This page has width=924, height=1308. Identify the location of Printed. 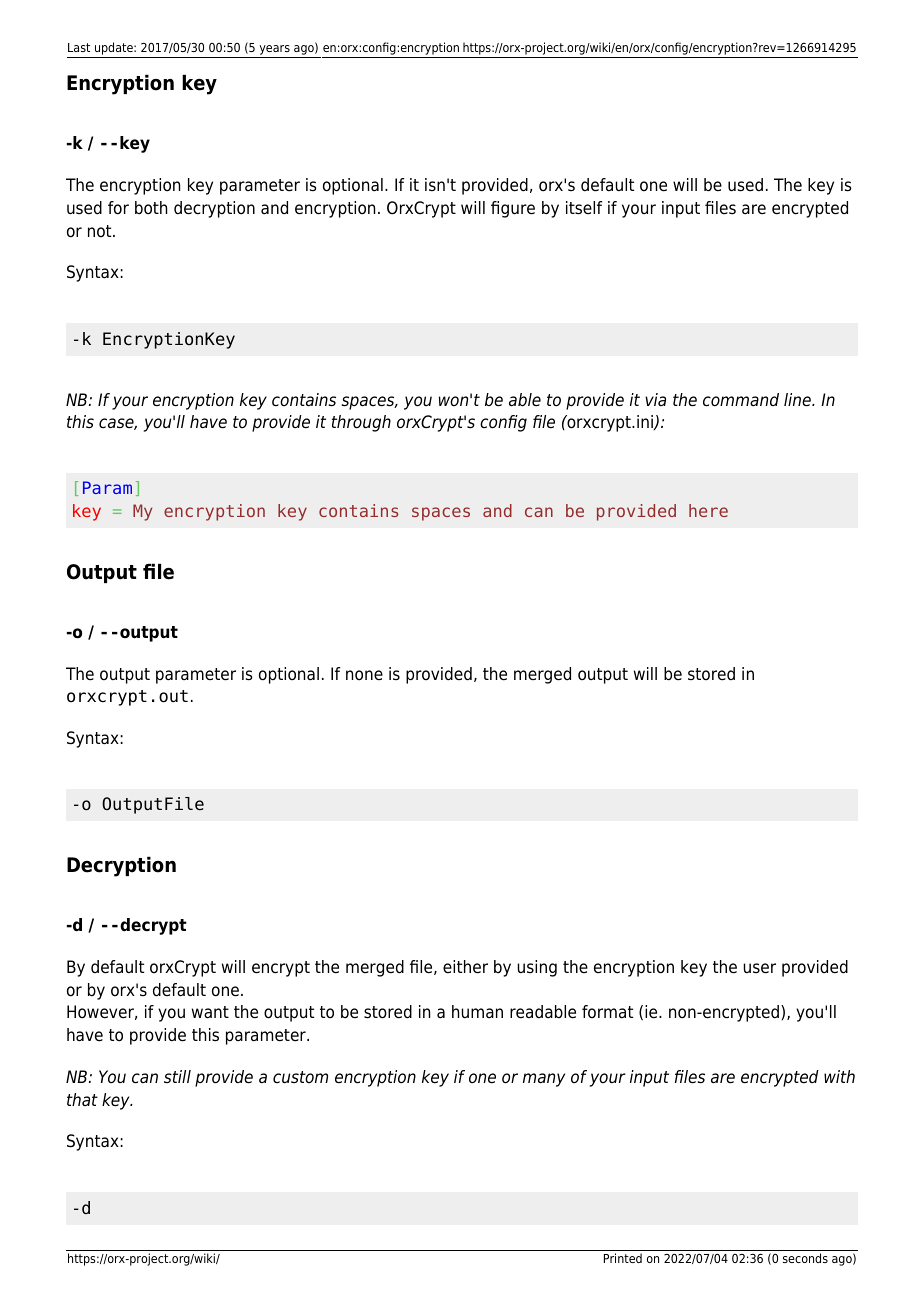
(623, 1258).
